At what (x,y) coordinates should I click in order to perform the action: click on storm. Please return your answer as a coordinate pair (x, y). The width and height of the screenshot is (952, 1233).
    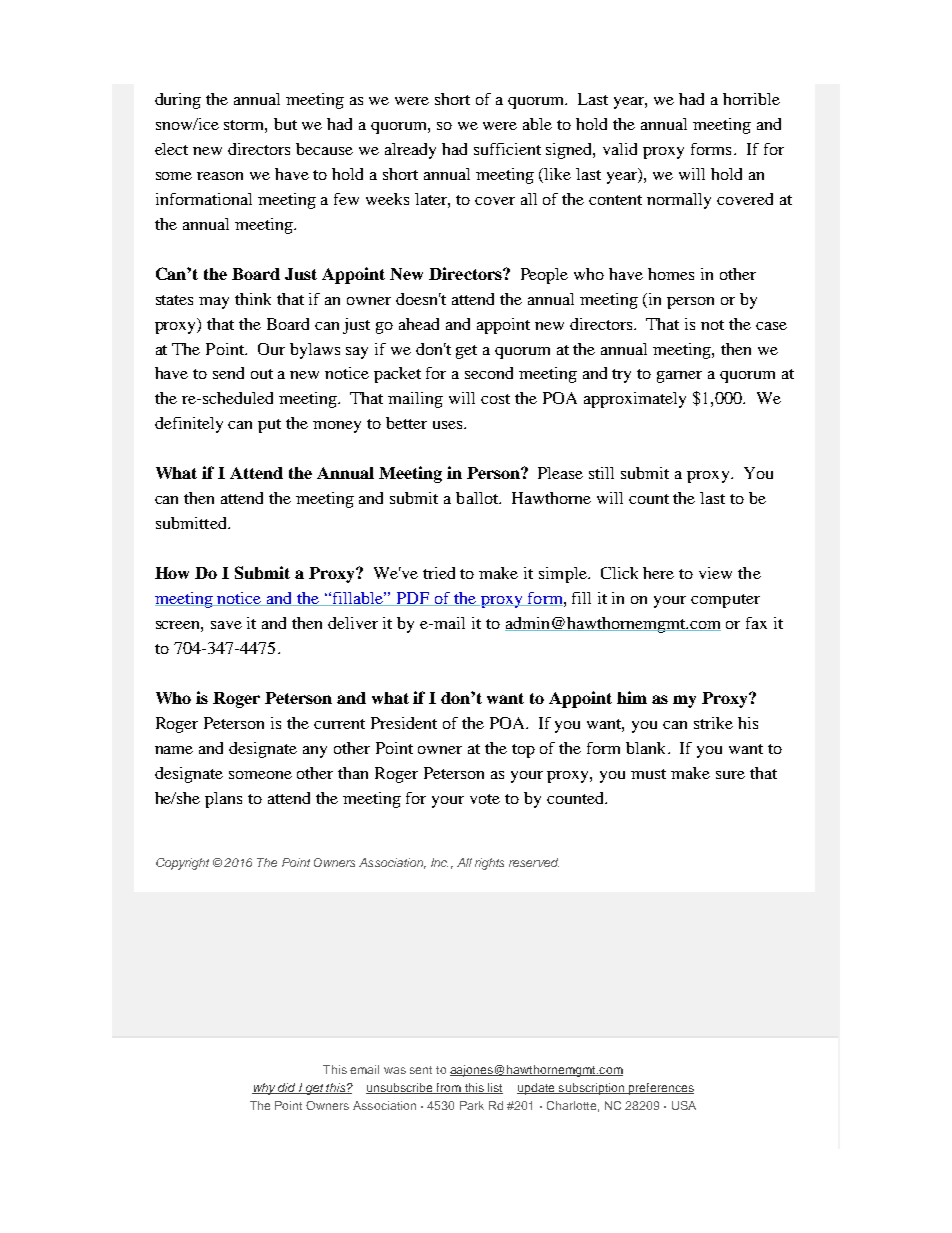
    Looking at the image, I should click on (245, 126).
